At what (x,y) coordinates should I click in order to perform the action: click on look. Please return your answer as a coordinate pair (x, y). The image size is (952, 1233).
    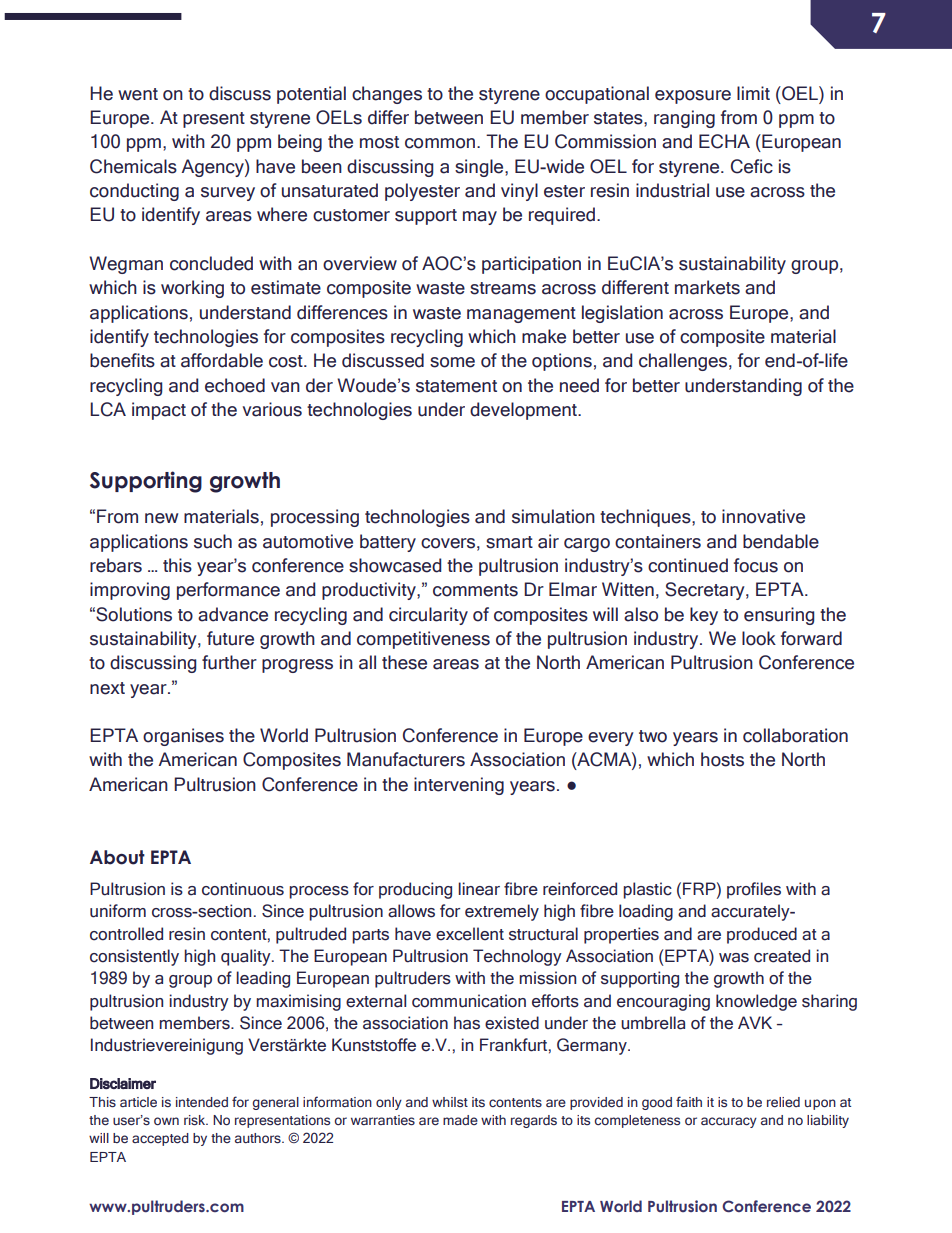
    Looking at the image, I should click on (759, 638).
